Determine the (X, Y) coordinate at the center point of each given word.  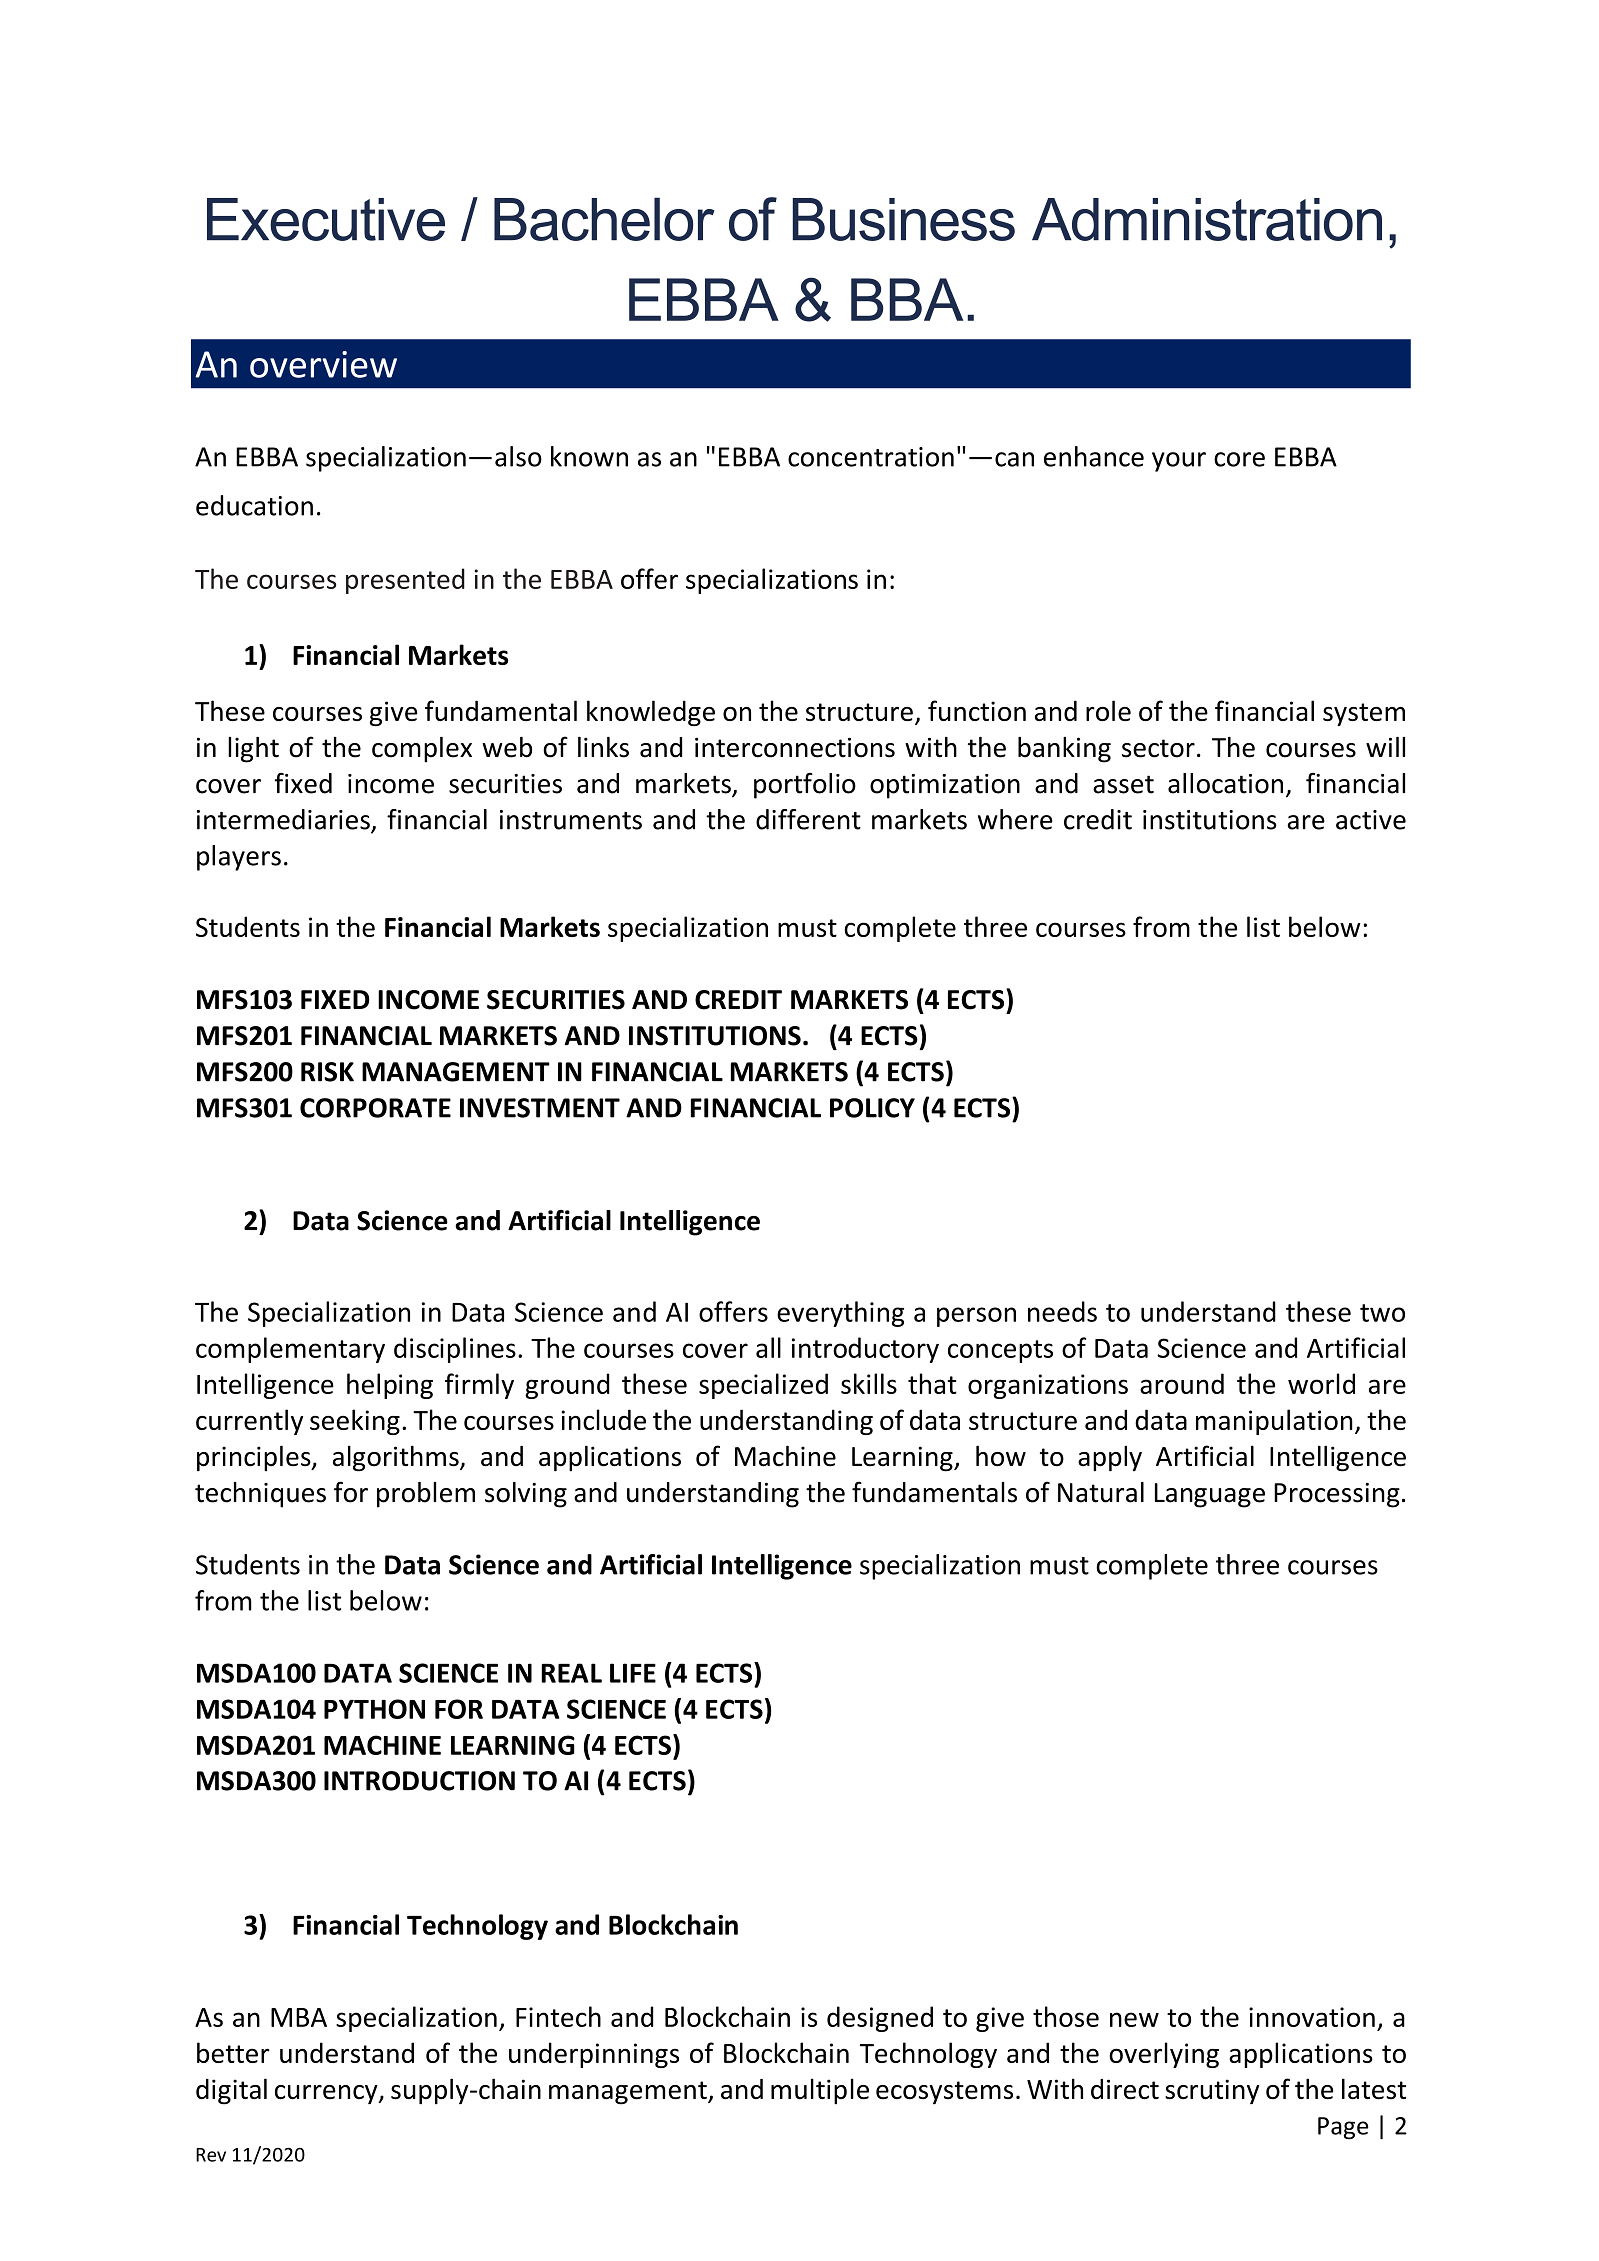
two (1382, 1313)
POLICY (872, 1108)
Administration (1207, 219)
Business (903, 219)
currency (327, 2095)
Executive (326, 219)
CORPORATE (375, 1108)
